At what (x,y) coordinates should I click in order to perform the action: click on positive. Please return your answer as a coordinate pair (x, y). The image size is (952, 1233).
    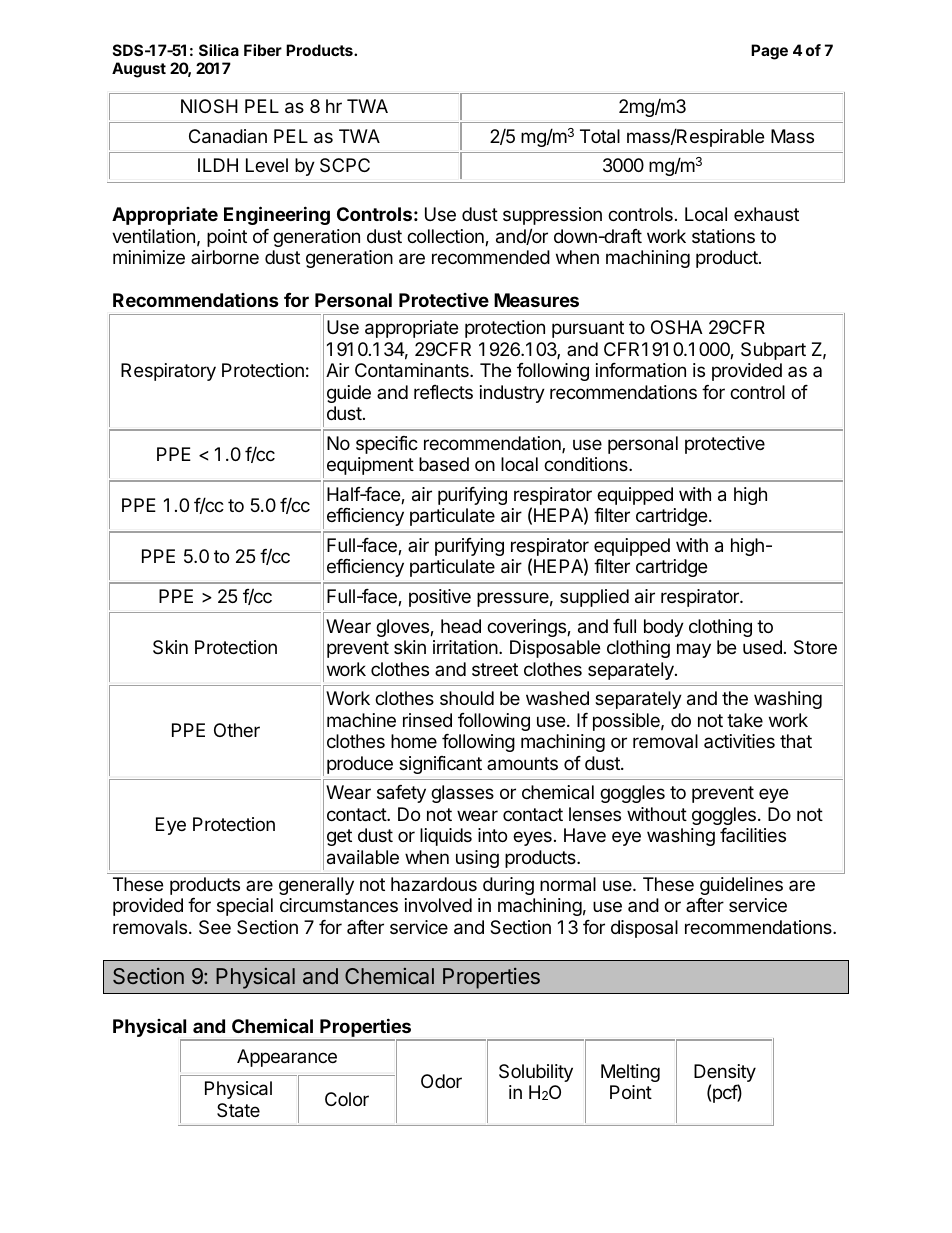
    Looking at the image, I should click on (440, 598).
